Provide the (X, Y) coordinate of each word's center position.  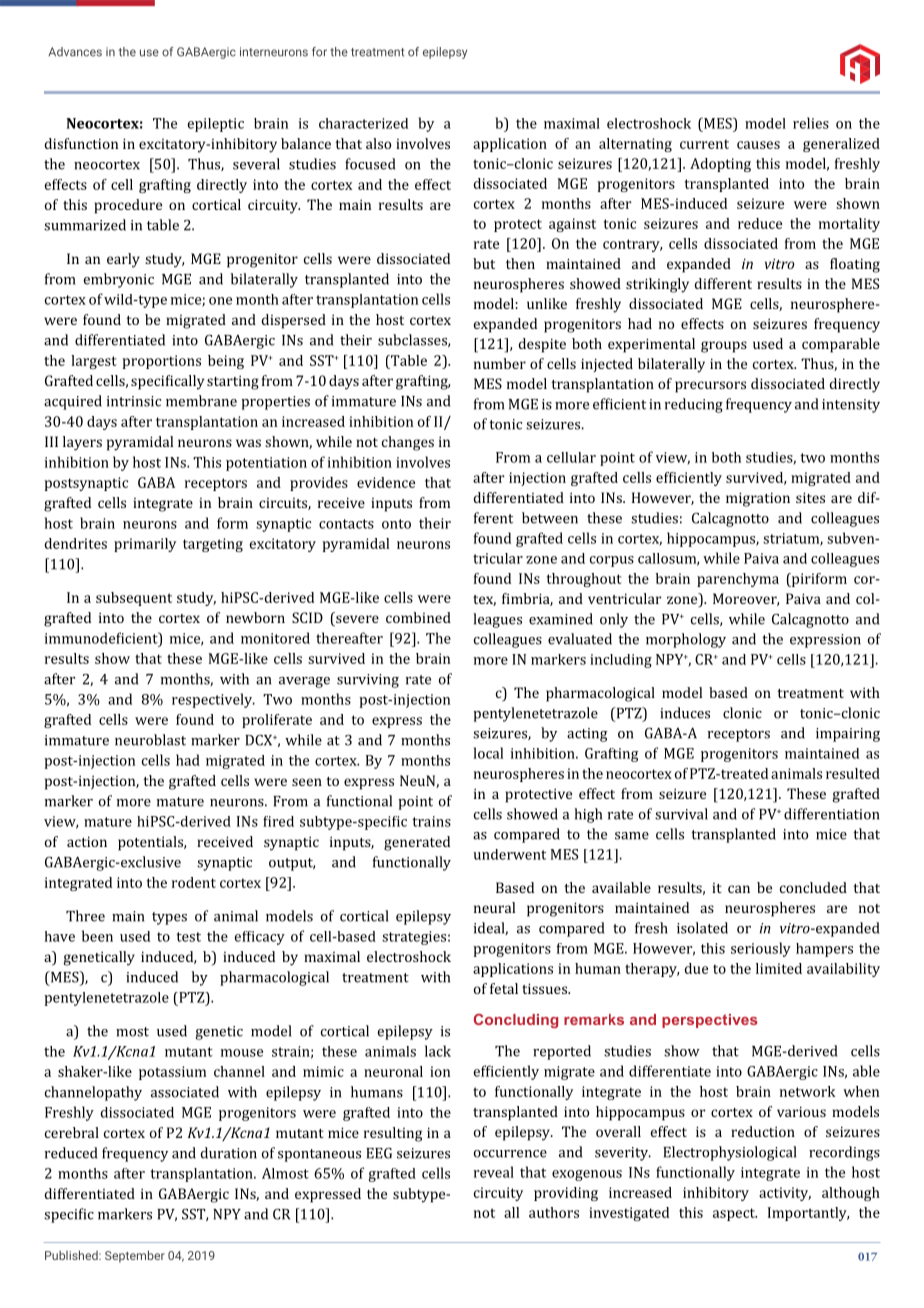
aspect (735, 1214)
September (135, 1256)
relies (811, 123)
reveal (494, 1172)
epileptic (216, 125)
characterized (363, 123)
